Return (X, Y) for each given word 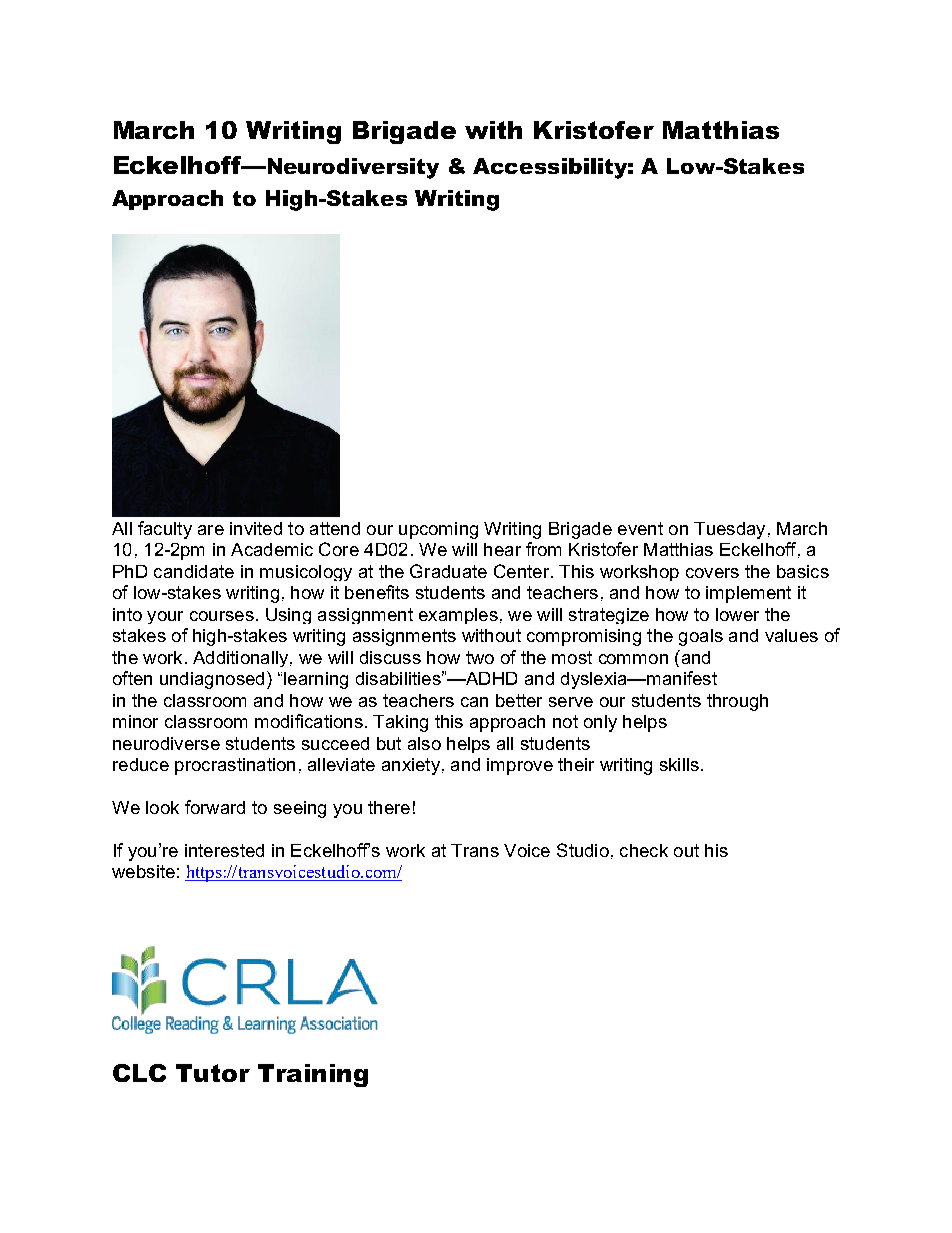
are (211, 530)
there (389, 807)
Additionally (242, 659)
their (576, 764)
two (480, 657)
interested (224, 850)
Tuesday (729, 530)
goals (701, 637)
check (644, 850)
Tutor (213, 1073)
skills (679, 764)
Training (313, 1075)
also (424, 743)
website (143, 871)
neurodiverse (166, 743)
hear (502, 549)
